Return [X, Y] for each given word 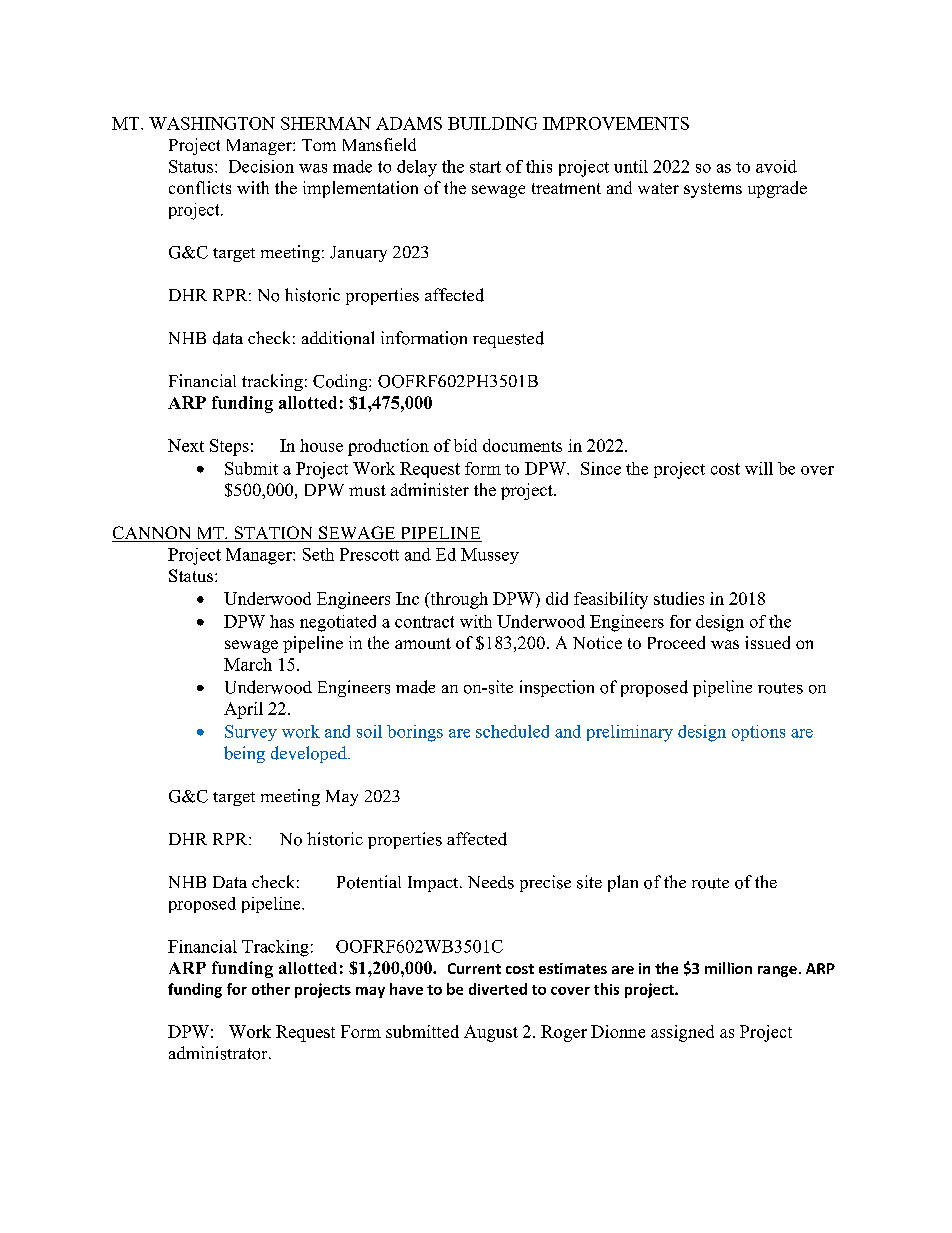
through [458, 600]
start [485, 167]
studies [679, 598]
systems [713, 190]
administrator [219, 1053]
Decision [261, 166]
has [282, 621]
